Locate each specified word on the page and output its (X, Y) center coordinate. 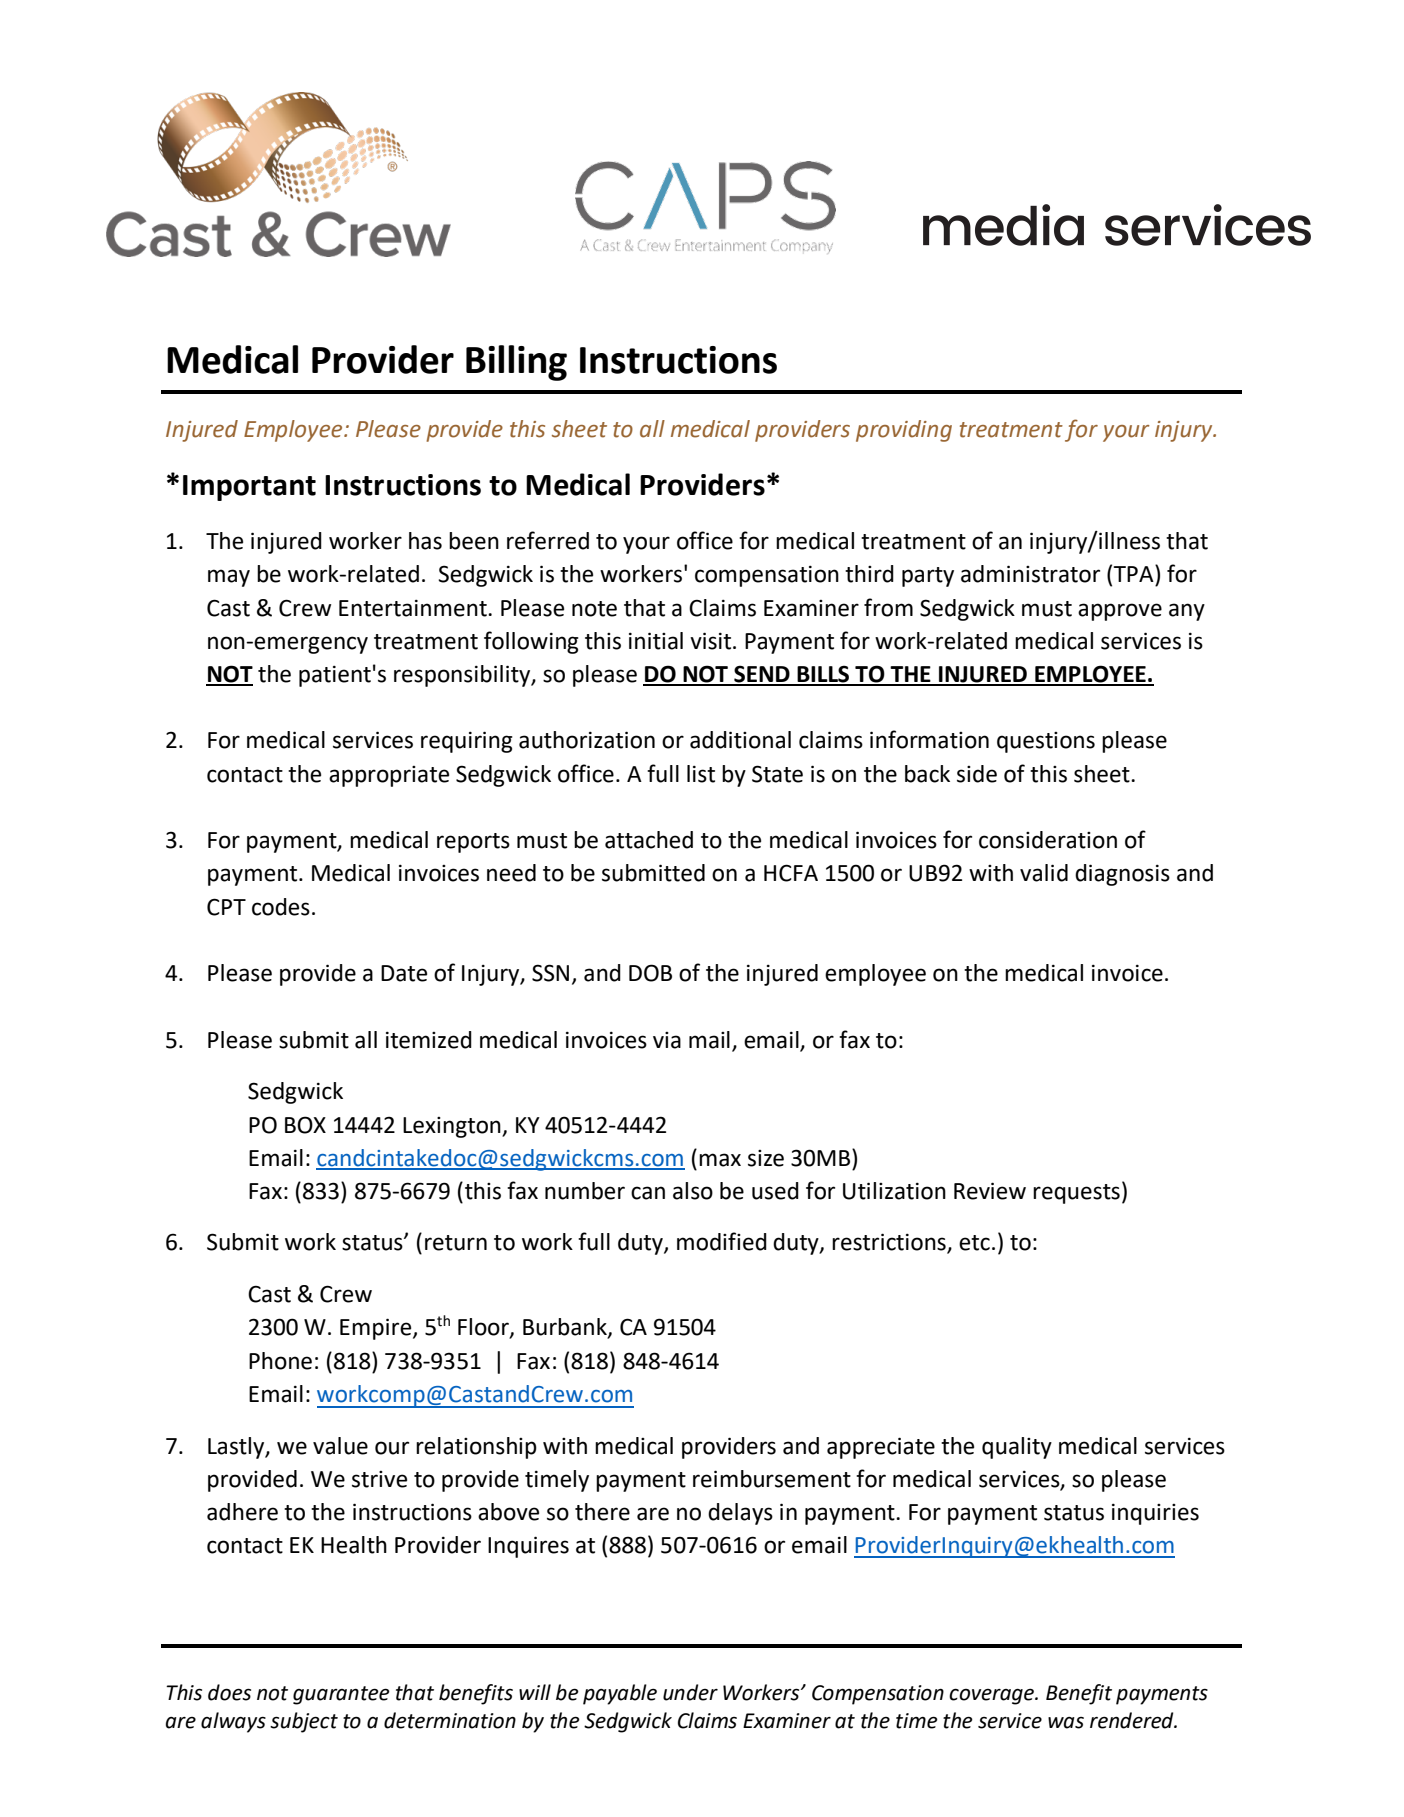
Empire (377, 1329)
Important (249, 488)
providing (904, 431)
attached (649, 840)
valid (1044, 873)
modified (722, 1241)
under (690, 1692)
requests (1076, 1194)
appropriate (389, 776)
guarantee (341, 1695)
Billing (516, 363)
